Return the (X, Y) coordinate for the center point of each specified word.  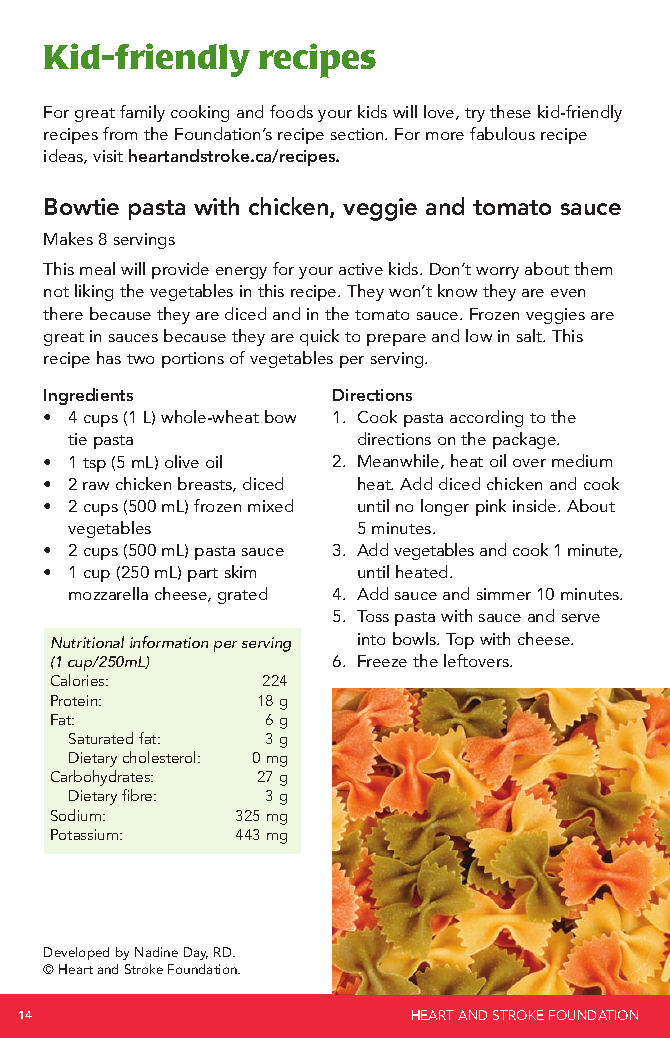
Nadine (156, 952)
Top (460, 641)
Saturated (101, 738)
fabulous (502, 133)
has (109, 357)
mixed (270, 505)
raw (96, 486)
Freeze (382, 661)
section (358, 134)
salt (531, 335)
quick (319, 337)
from (120, 133)
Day (196, 953)
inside (536, 505)
